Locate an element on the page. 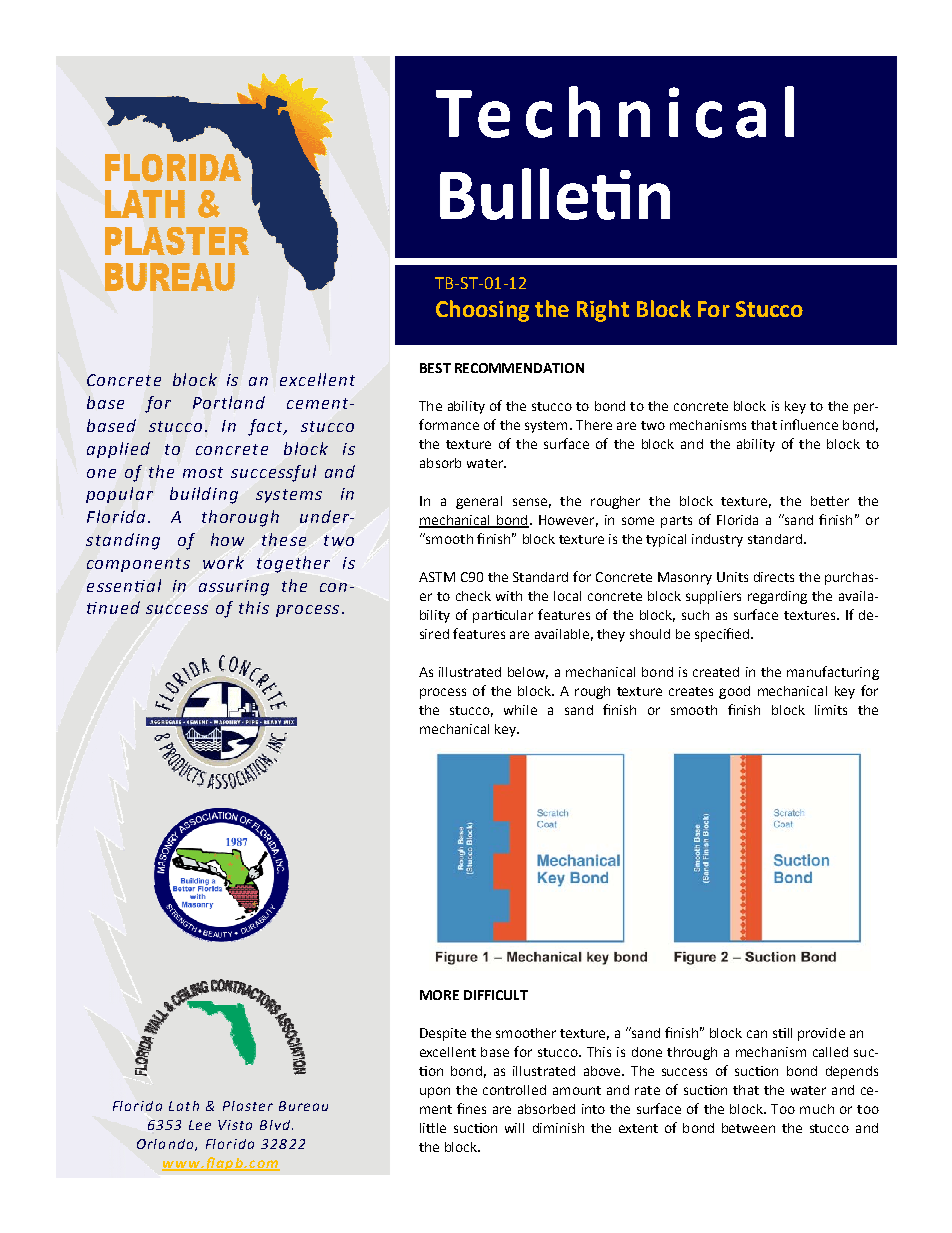 Image resolution: width=952 pixels, height=1233 pixels. building is located at coordinates (204, 495).
